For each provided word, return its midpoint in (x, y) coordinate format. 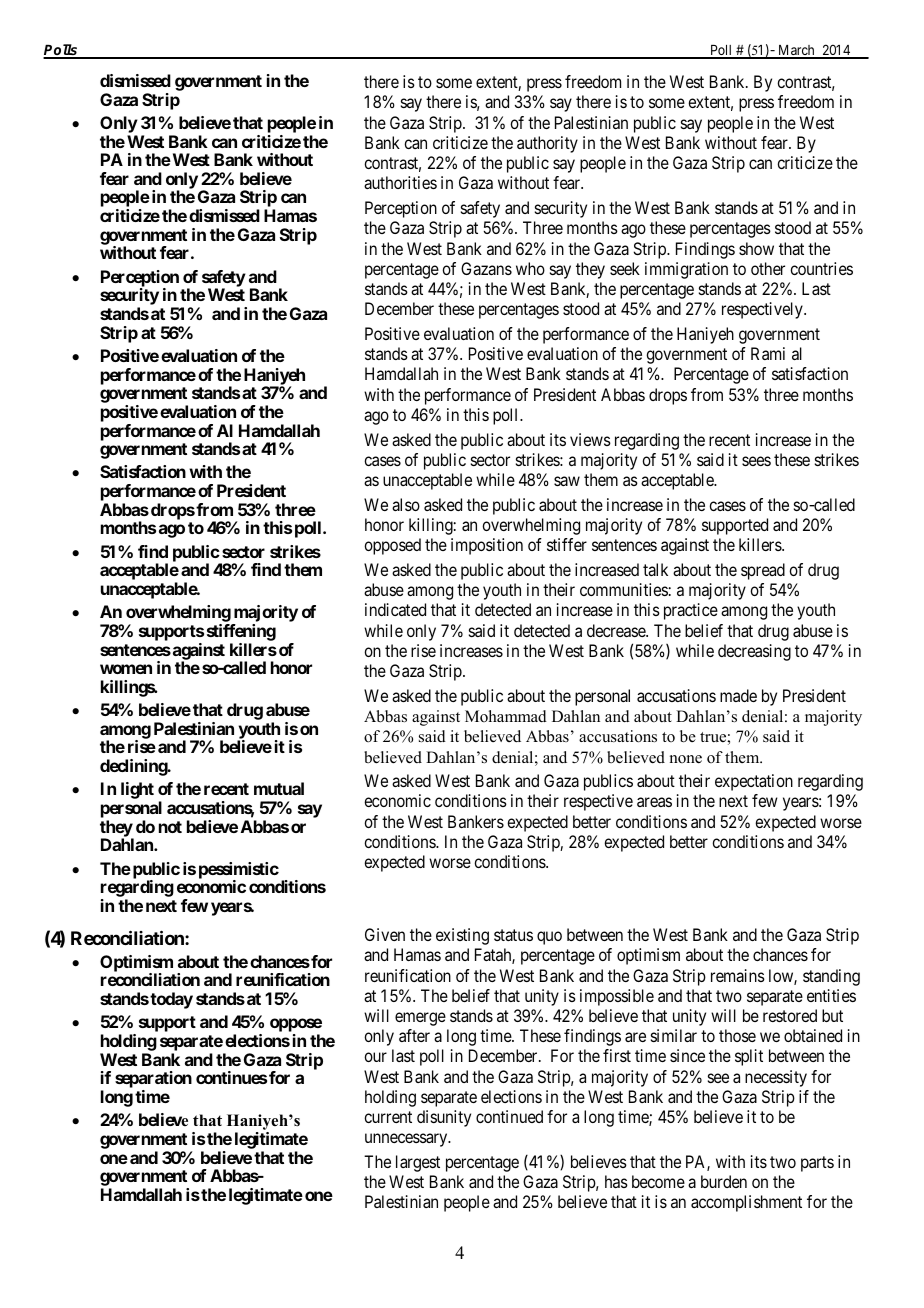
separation (153, 1081)
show (756, 248)
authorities (400, 182)
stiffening (241, 632)
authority (547, 144)
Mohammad (506, 716)
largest (418, 1163)
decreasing (754, 652)
